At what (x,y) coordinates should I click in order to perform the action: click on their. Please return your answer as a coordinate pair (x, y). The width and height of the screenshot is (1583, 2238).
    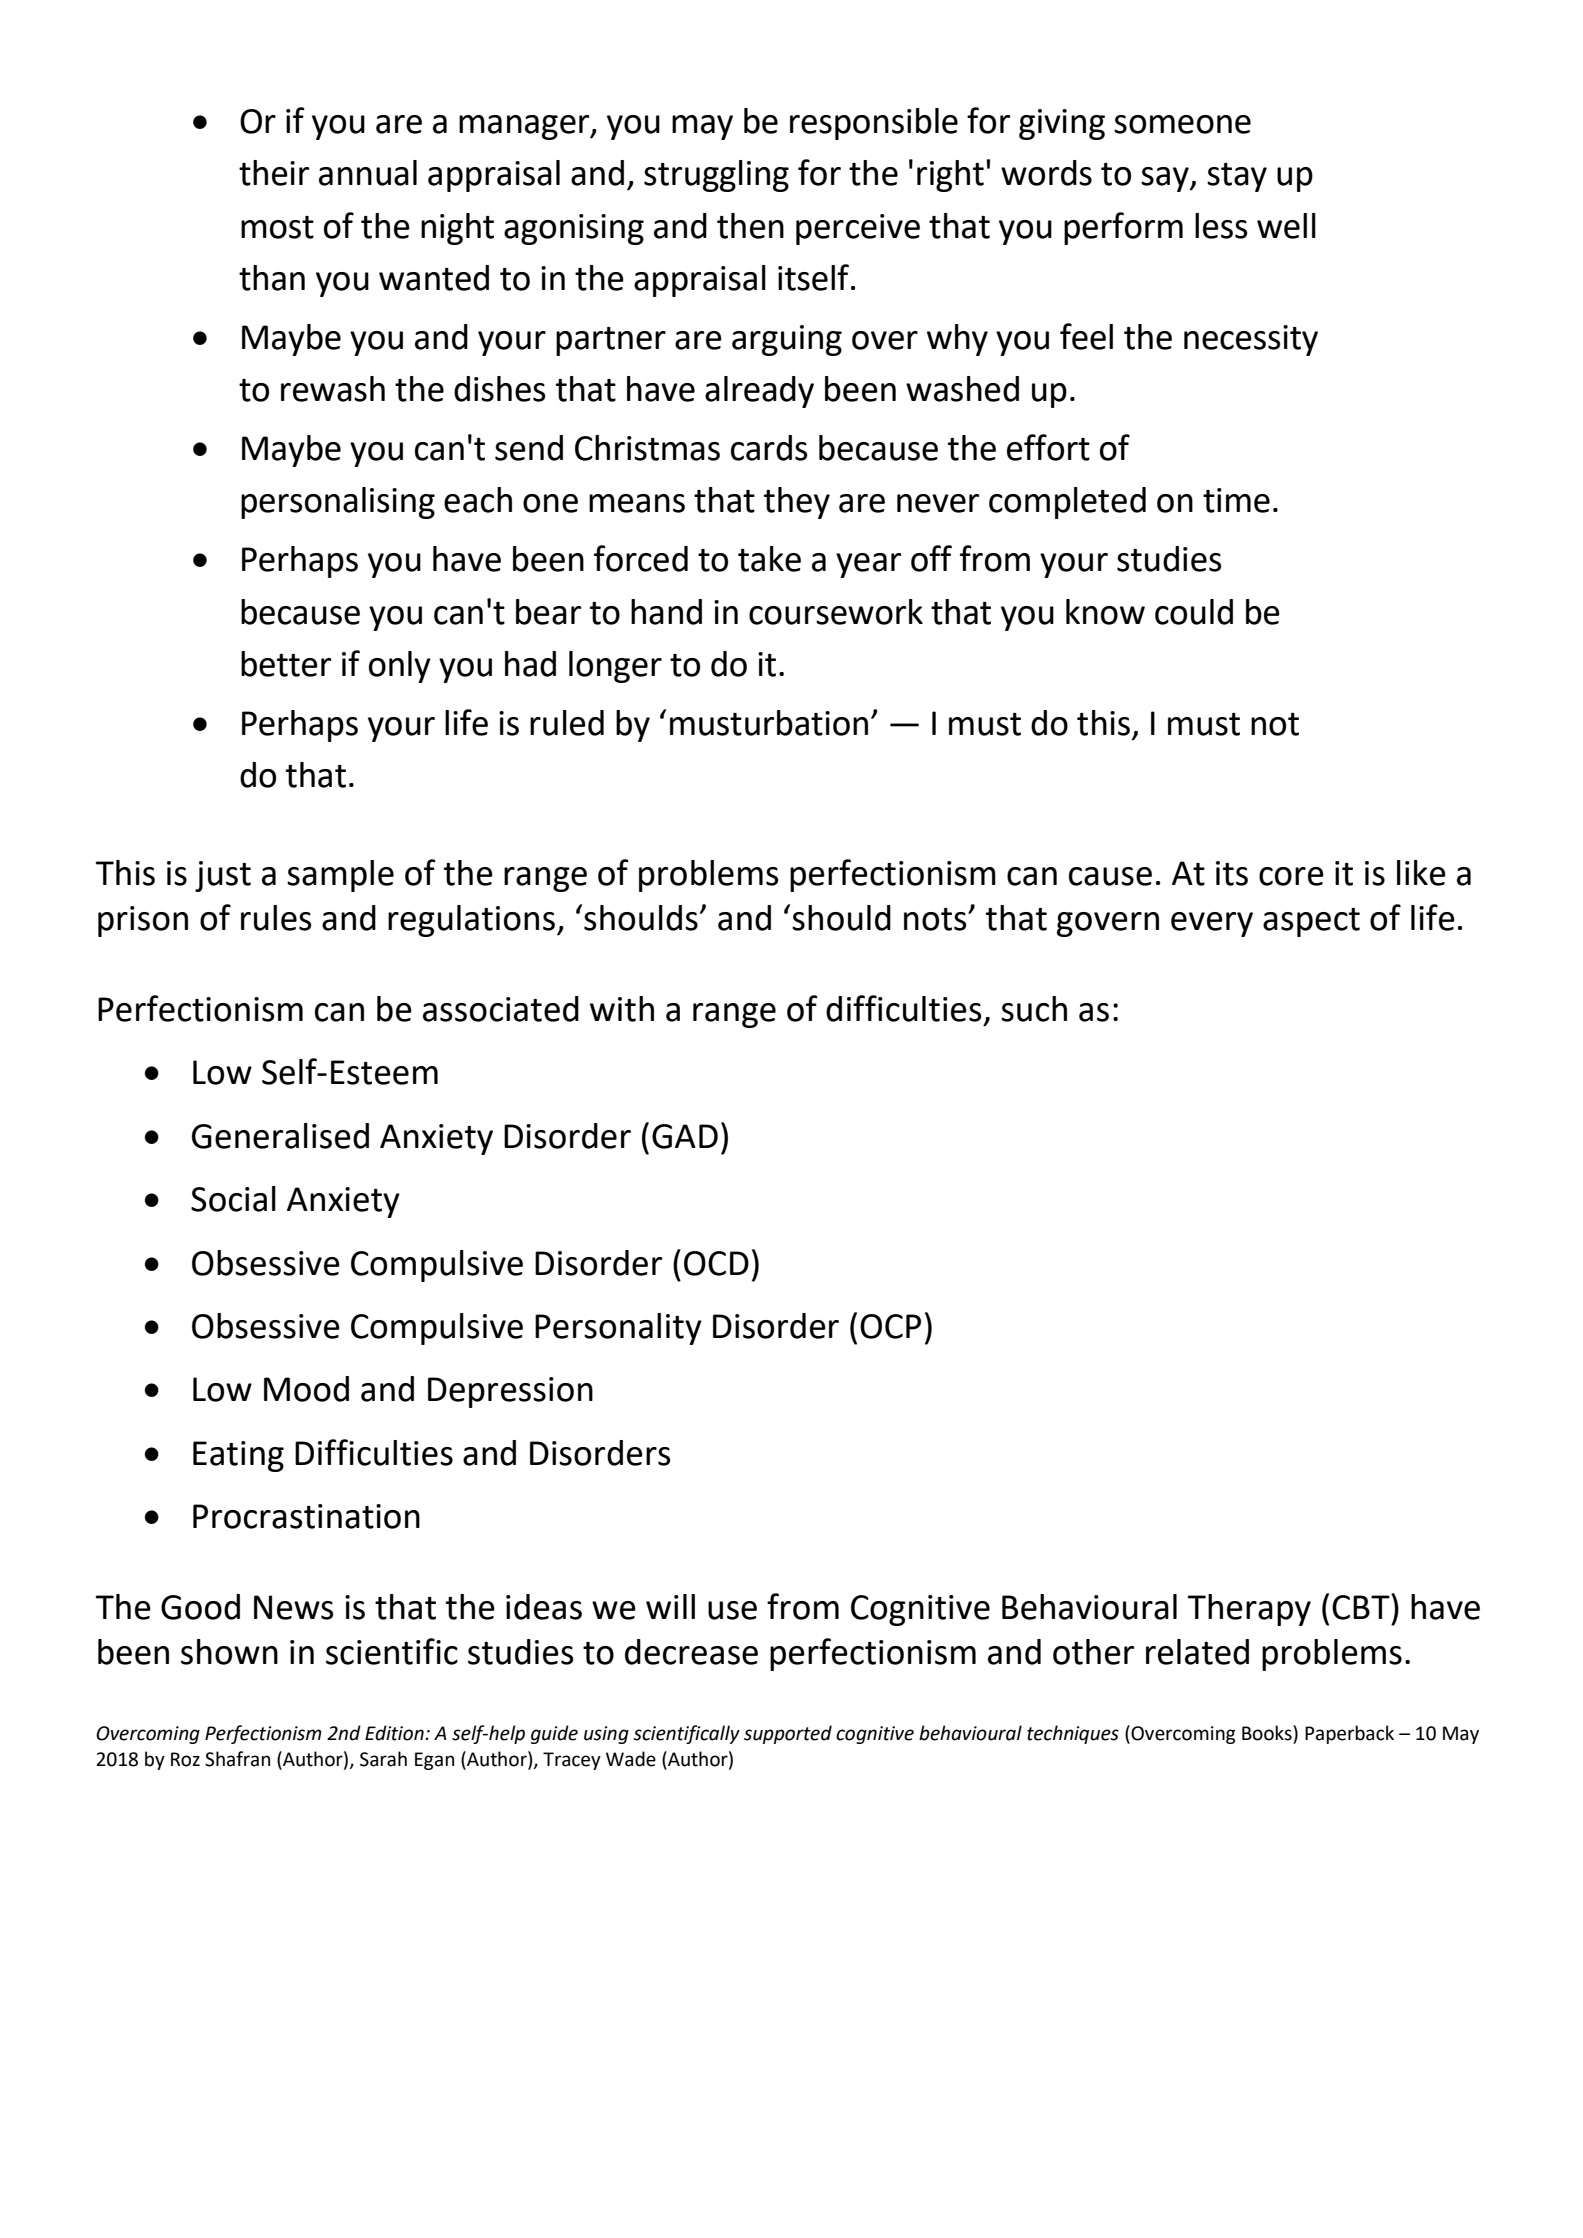
    Looking at the image, I should click on (274, 173).
